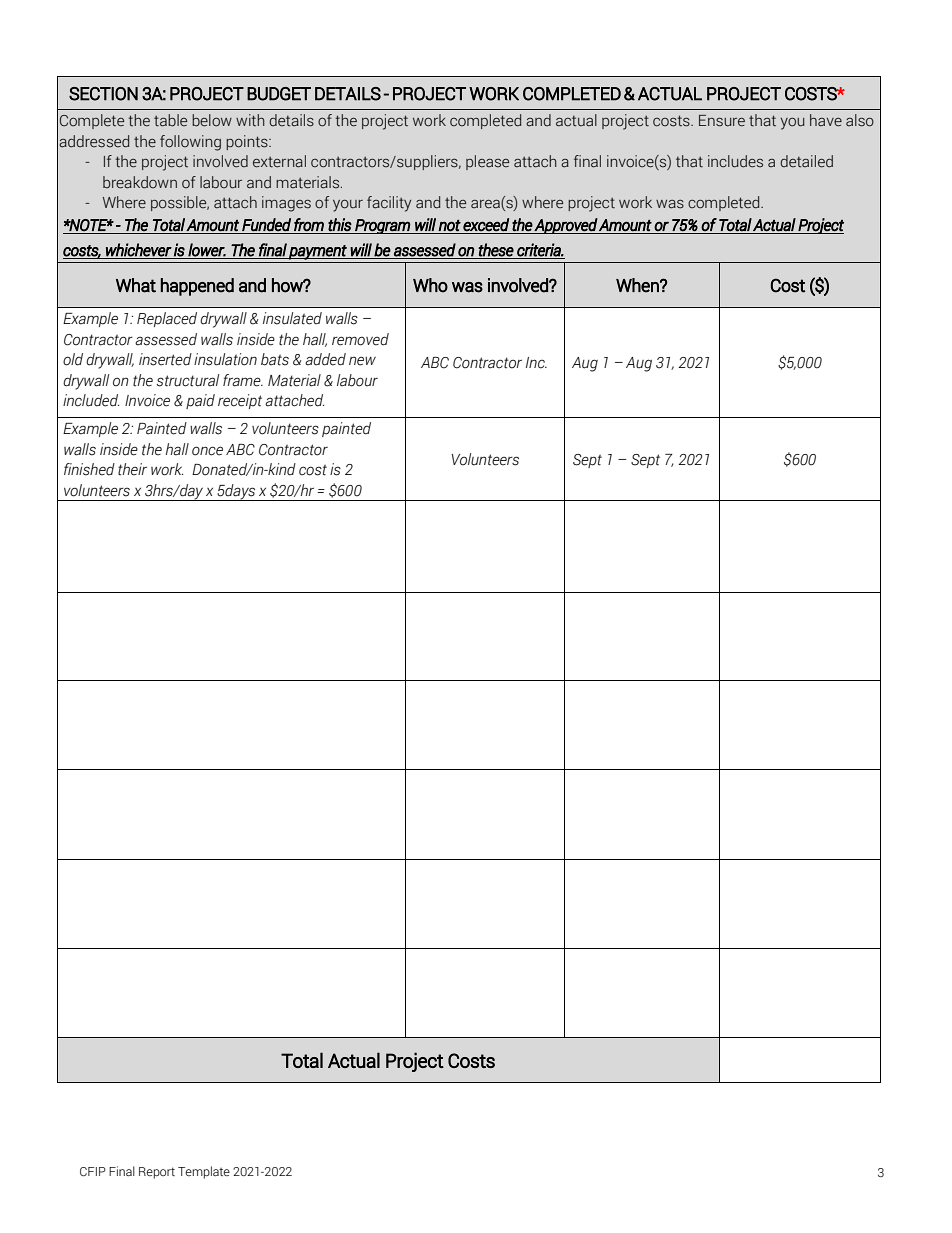 The image size is (952, 1233). What do you see at coordinates (735, 161) in the screenshot?
I see `includes` at bounding box center [735, 161].
